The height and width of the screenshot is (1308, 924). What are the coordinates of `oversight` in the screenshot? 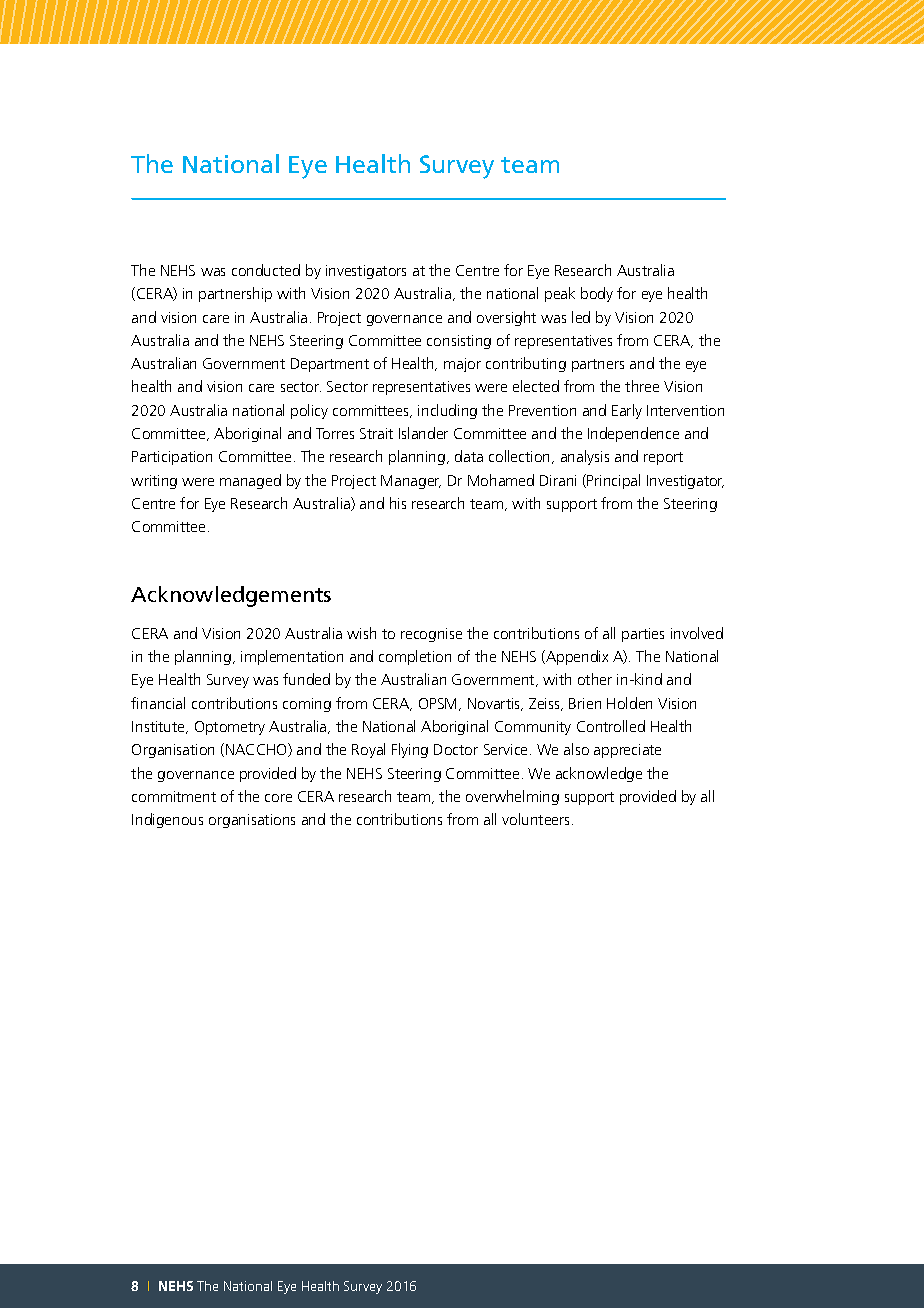 It's located at (506, 318).
